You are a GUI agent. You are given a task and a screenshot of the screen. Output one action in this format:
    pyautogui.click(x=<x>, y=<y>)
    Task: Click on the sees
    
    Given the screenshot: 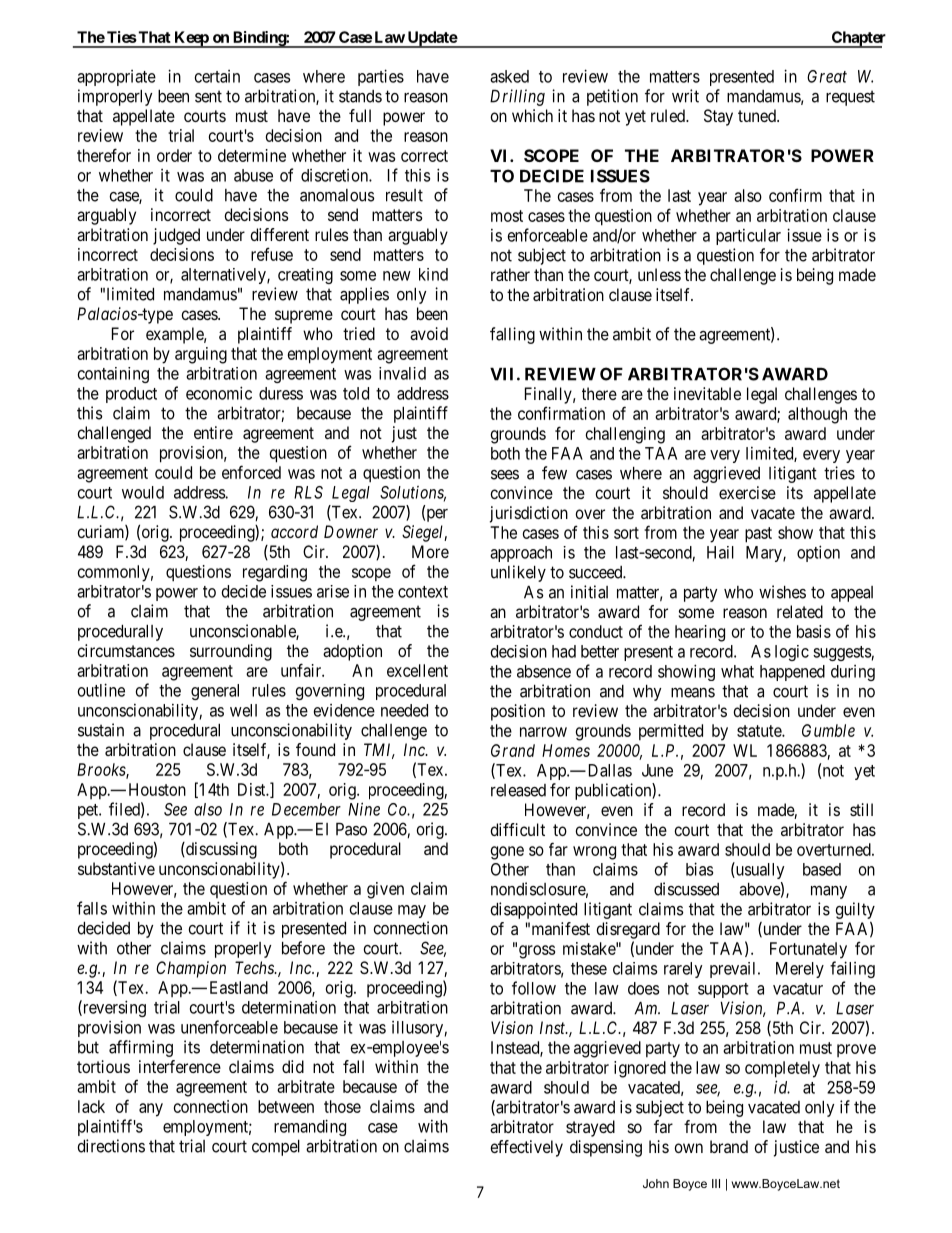 What is the action you would take?
    pyautogui.click(x=505, y=475)
